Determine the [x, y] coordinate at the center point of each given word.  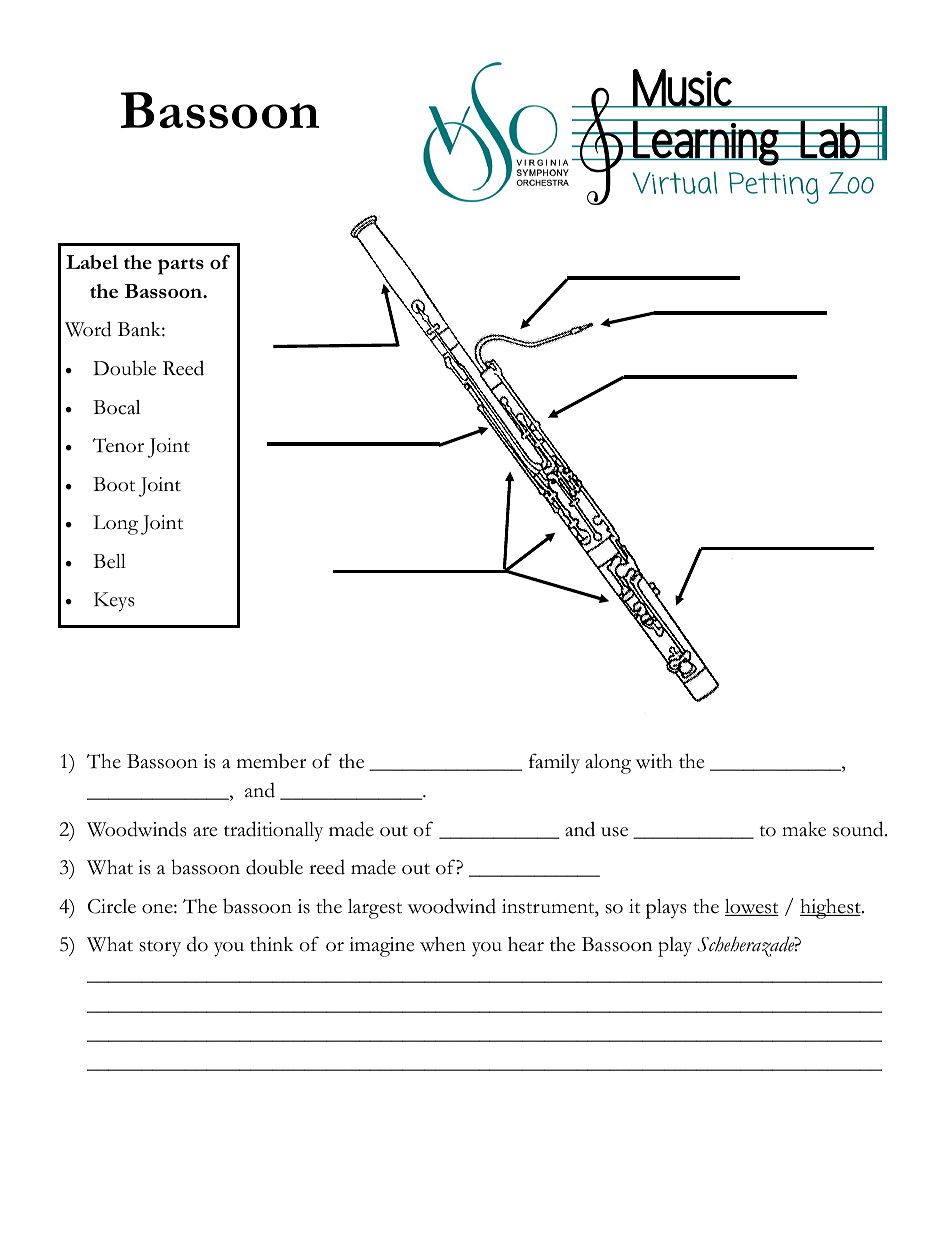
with [654, 761]
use [614, 832]
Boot [114, 484]
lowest [752, 907]
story [160, 948]
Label [92, 262]
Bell [109, 561]
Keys [114, 602]
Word [88, 329]
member [271, 761]
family [554, 763]
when [443, 944]
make [804, 829]
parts [181, 266]
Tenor [118, 445]
